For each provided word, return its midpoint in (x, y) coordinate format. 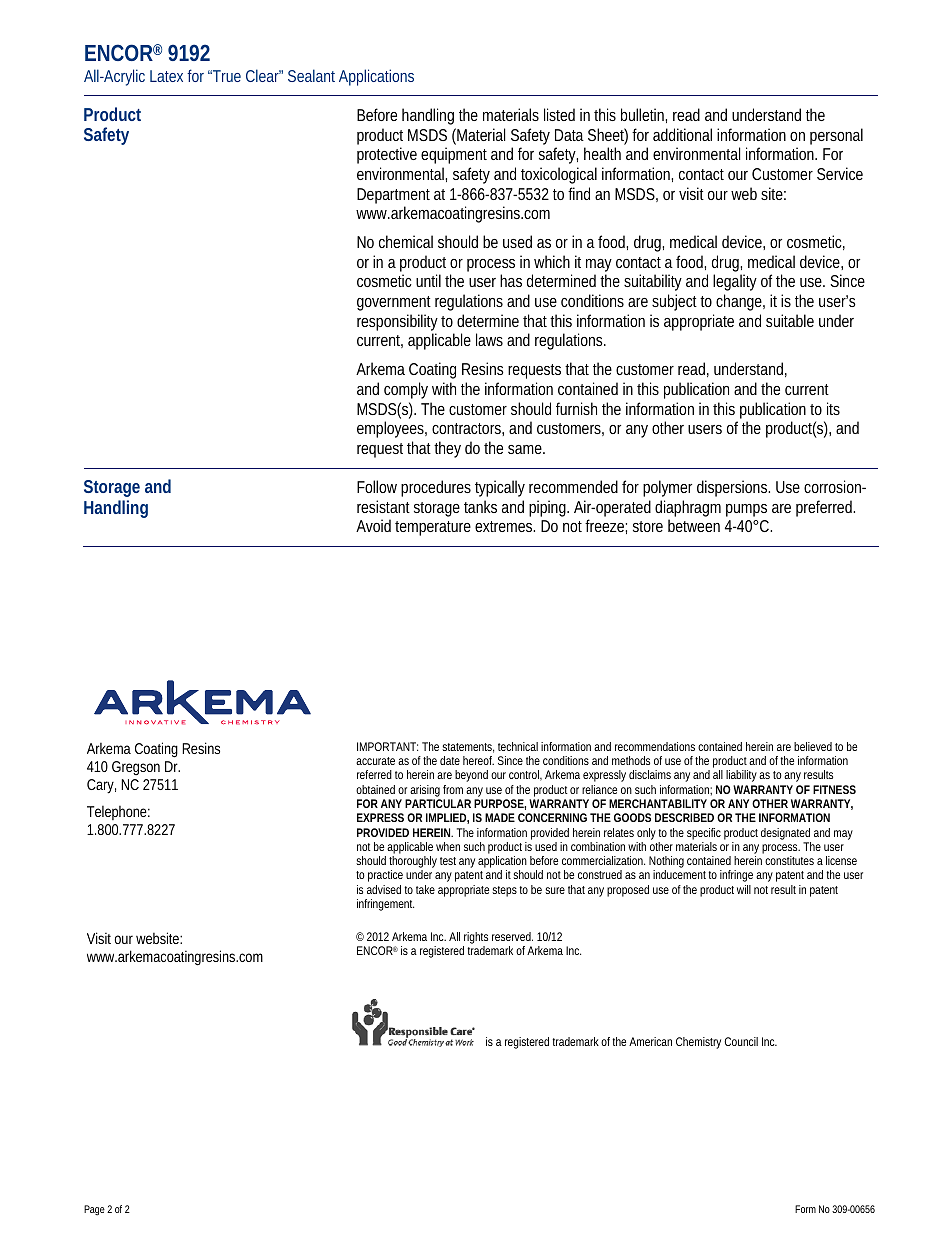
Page (94, 1210)
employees (392, 429)
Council (741, 1041)
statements (468, 748)
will (744, 889)
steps (506, 891)
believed (813, 746)
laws (489, 339)
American (650, 1041)
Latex (166, 76)
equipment (454, 155)
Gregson (136, 768)
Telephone (118, 813)
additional (682, 134)
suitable (790, 320)
